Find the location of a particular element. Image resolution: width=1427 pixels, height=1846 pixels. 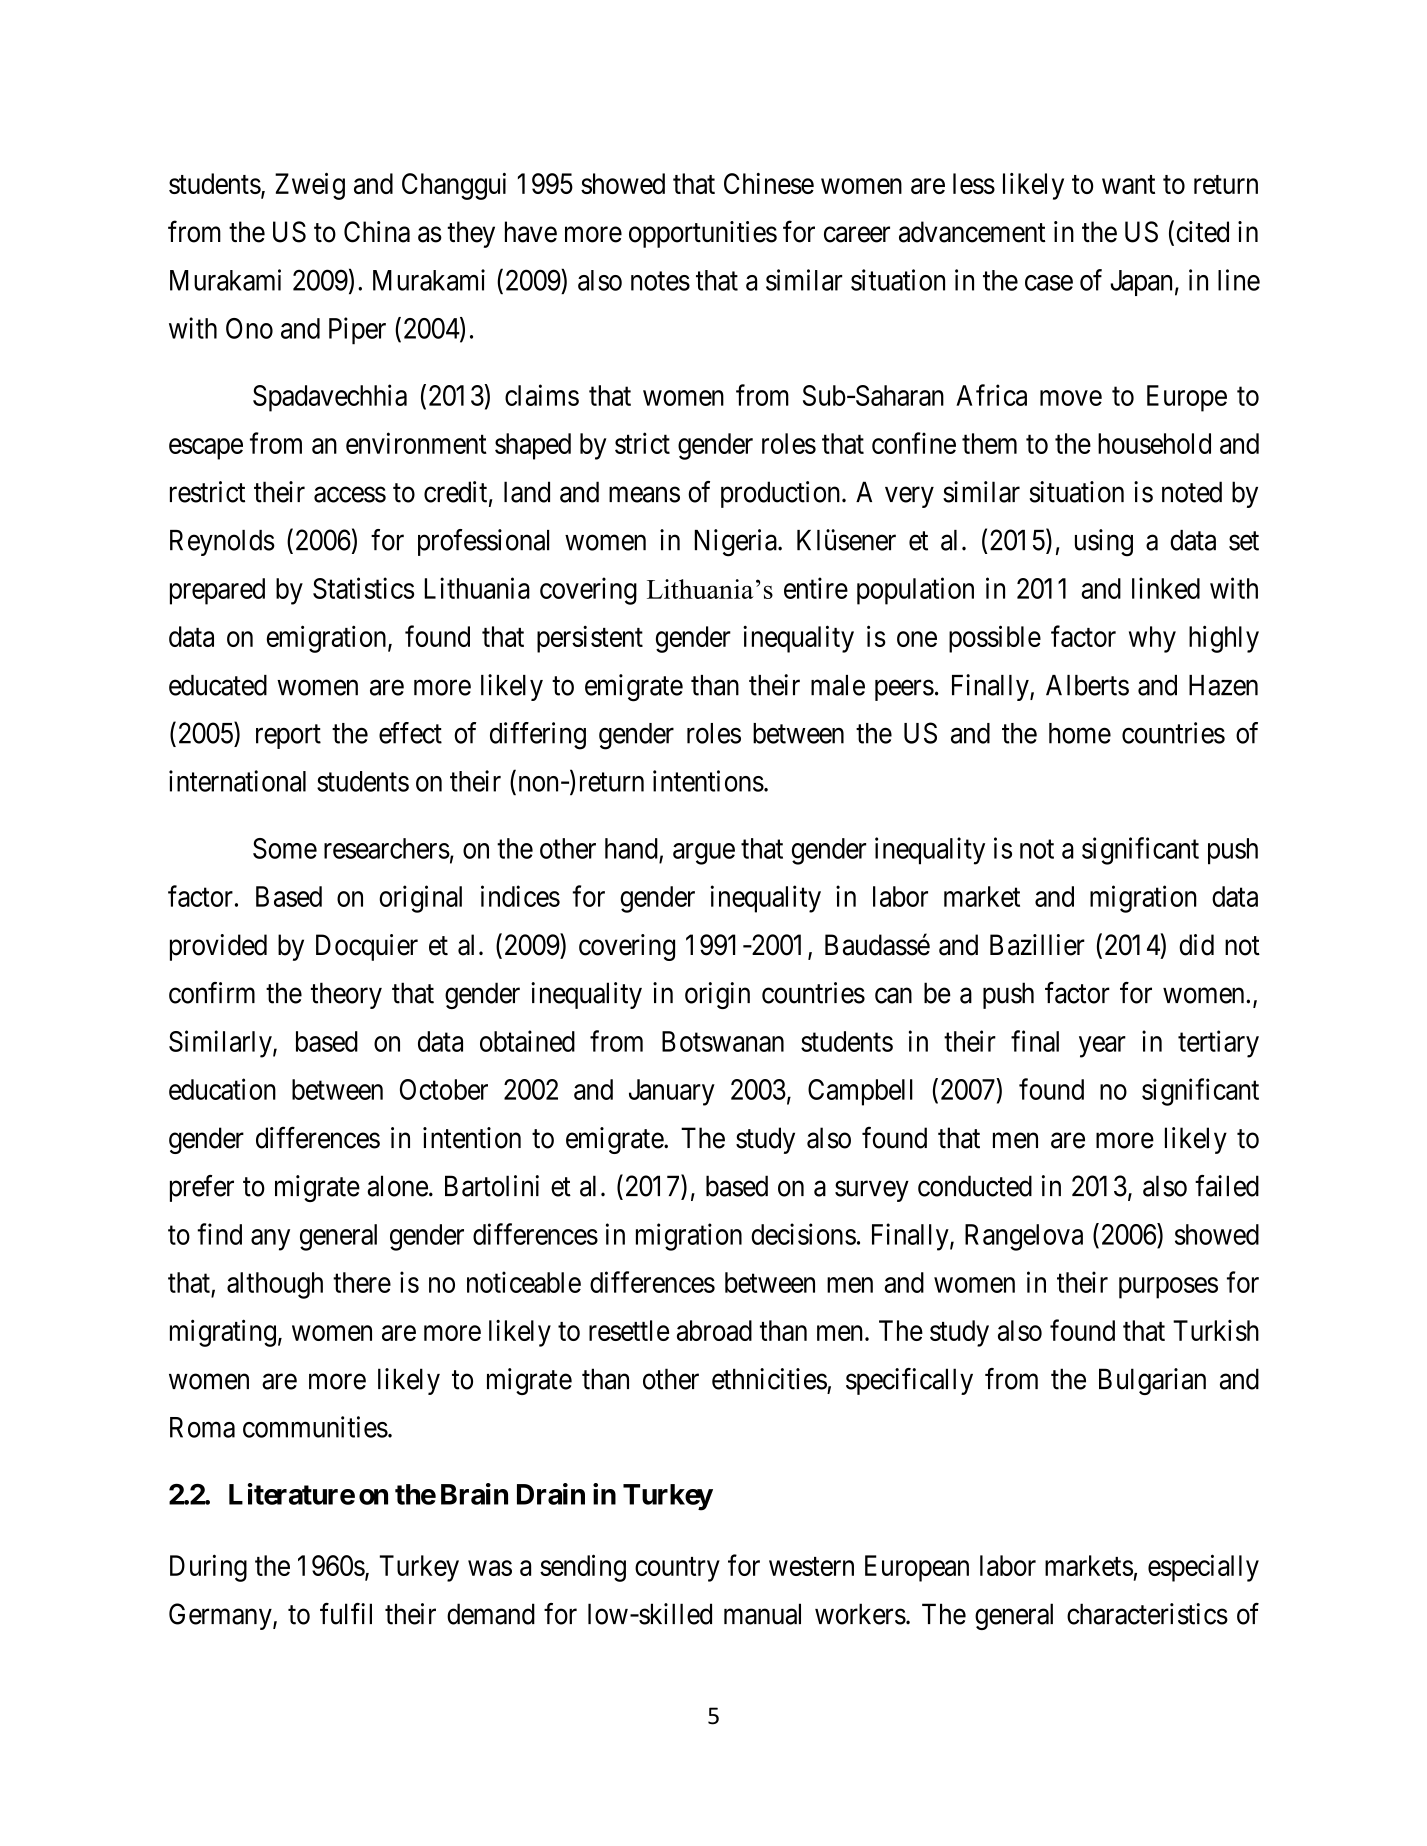

China is located at coordinates (377, 232).
